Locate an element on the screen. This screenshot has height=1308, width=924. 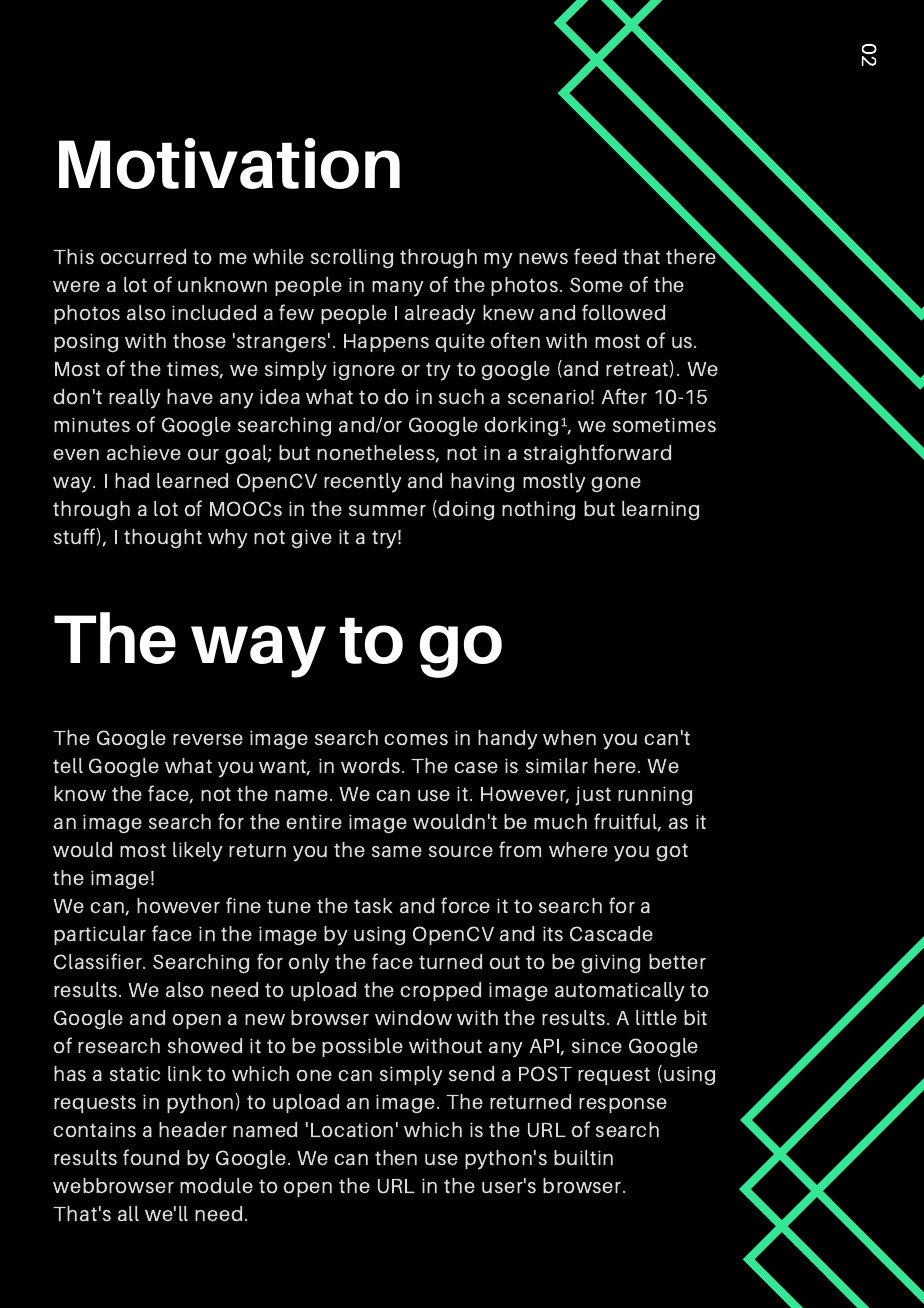
just is located at coordinates (593, 796).
